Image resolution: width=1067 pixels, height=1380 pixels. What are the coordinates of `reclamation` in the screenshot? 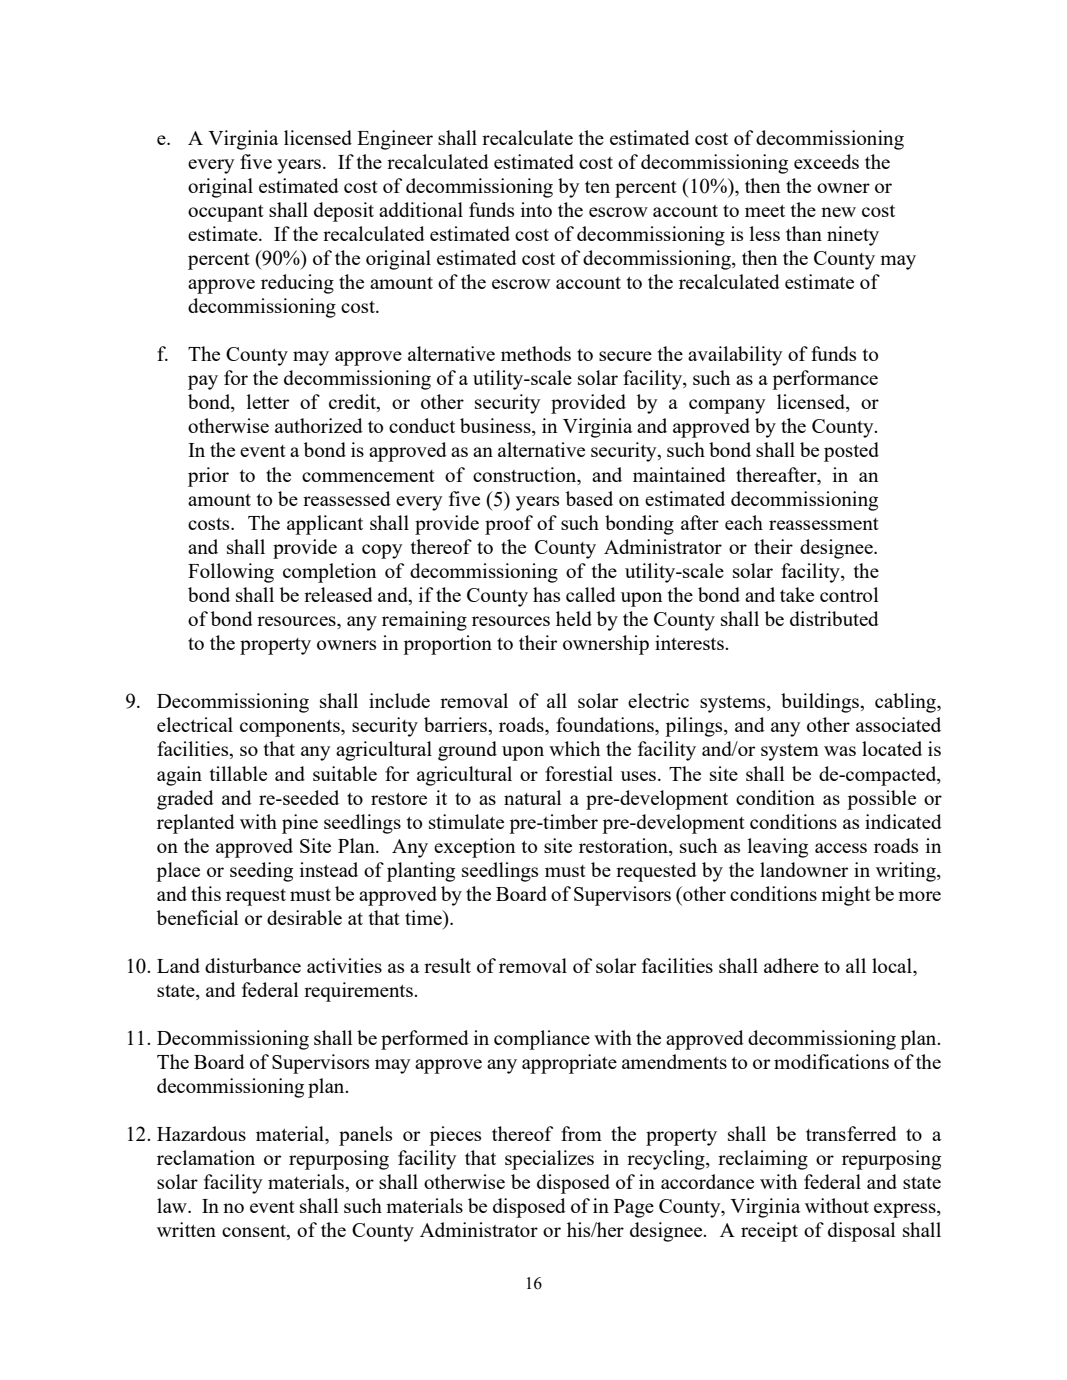 It's located at (206, 1157).
